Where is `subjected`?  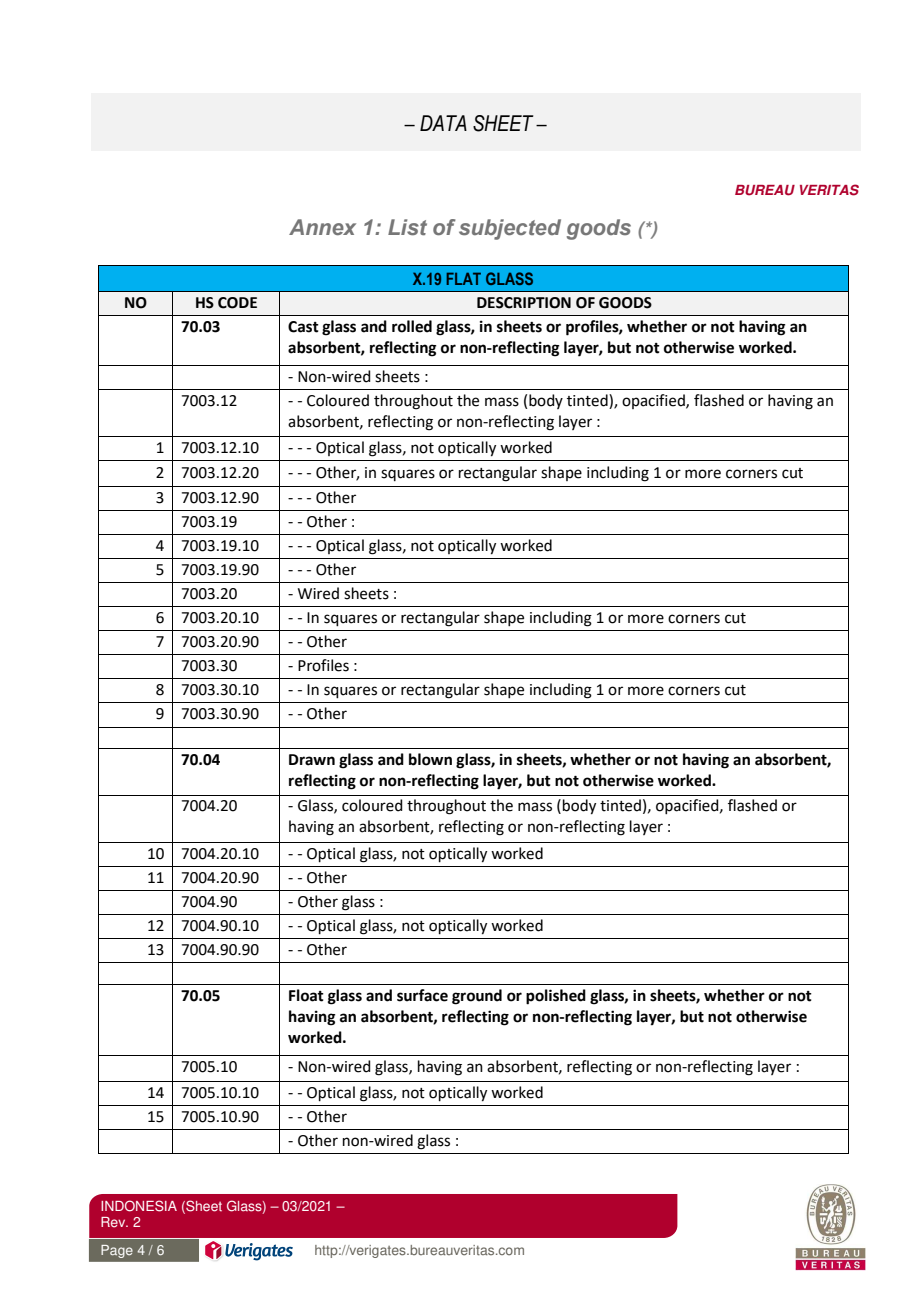 subjected is located at coordinates (510, 229).
